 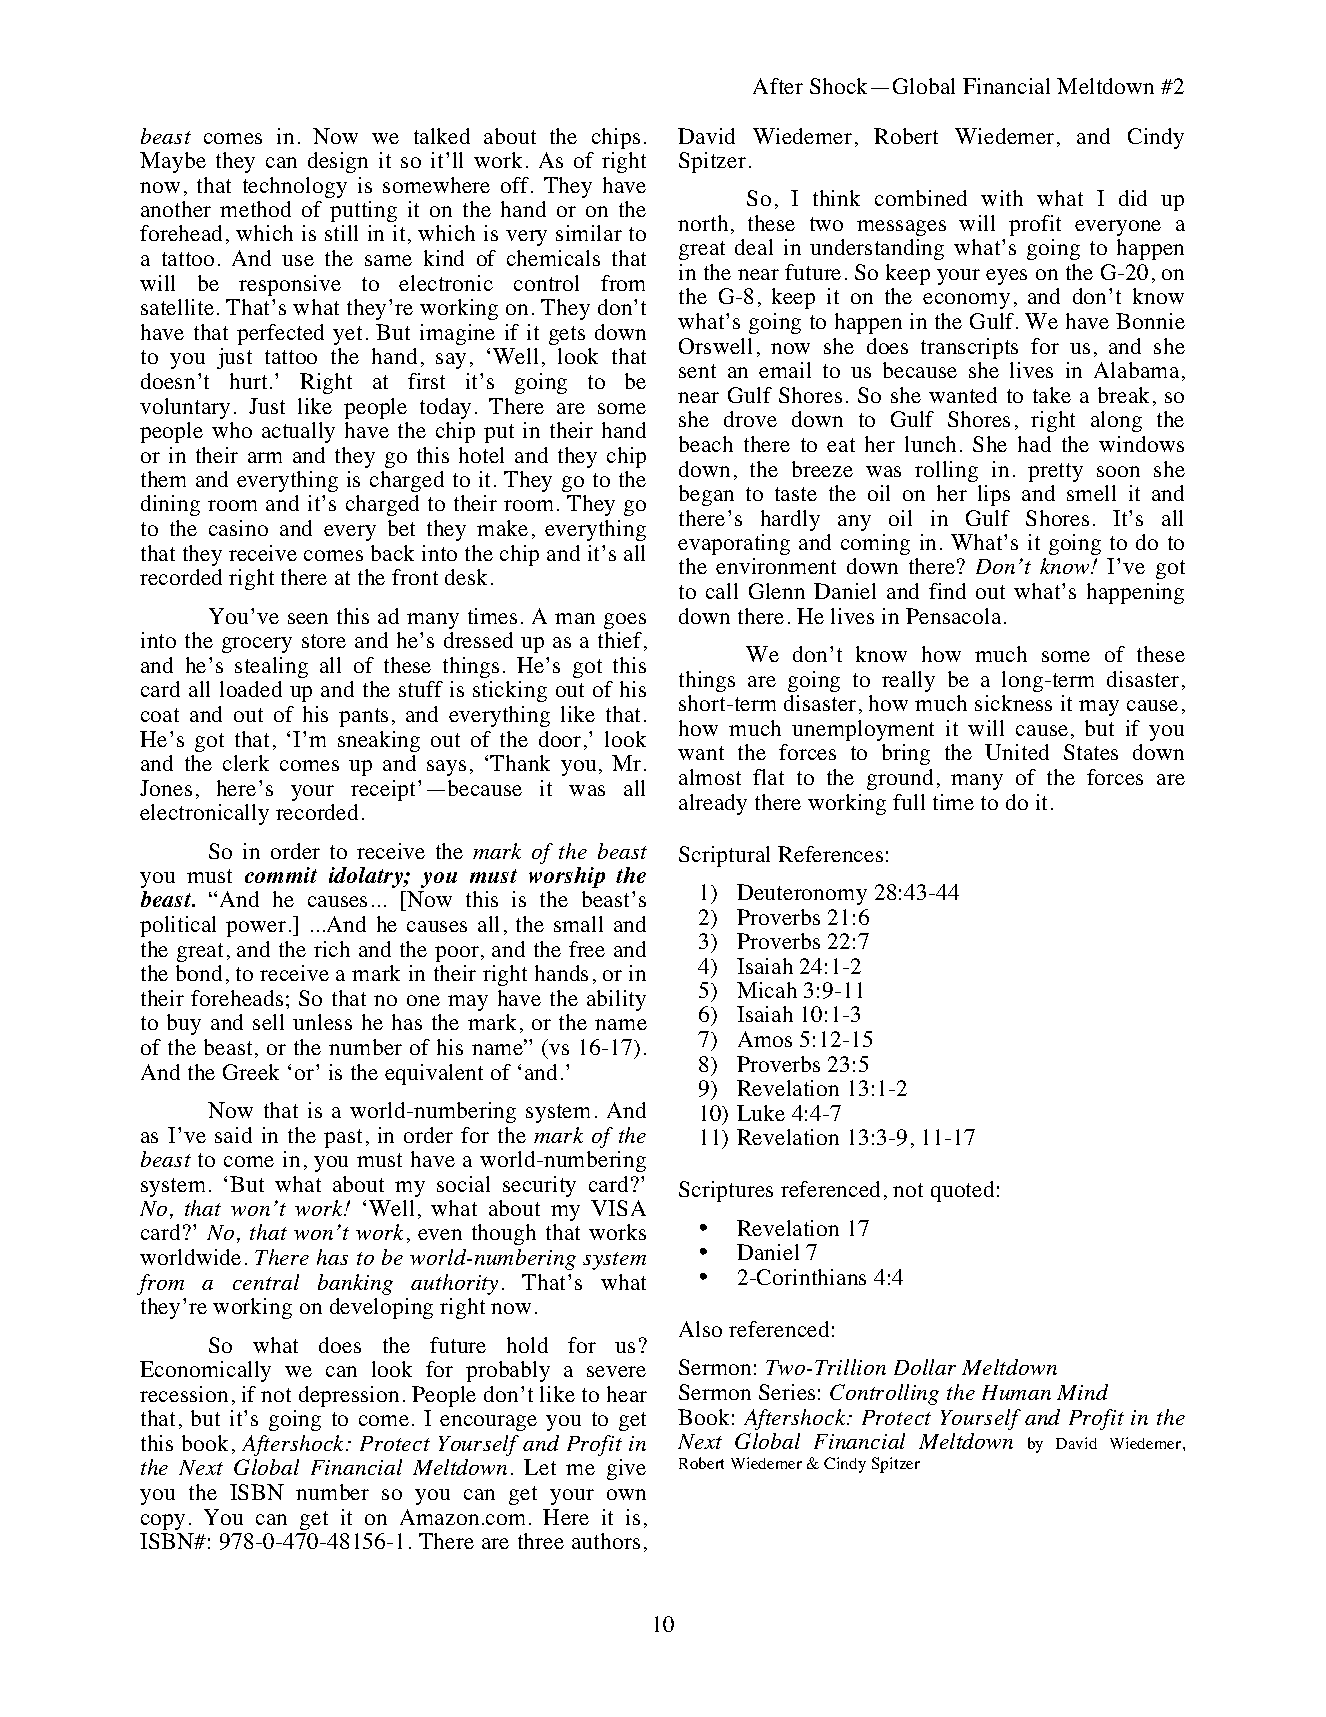 I want to click on with, so click(x=1002, y=198).
